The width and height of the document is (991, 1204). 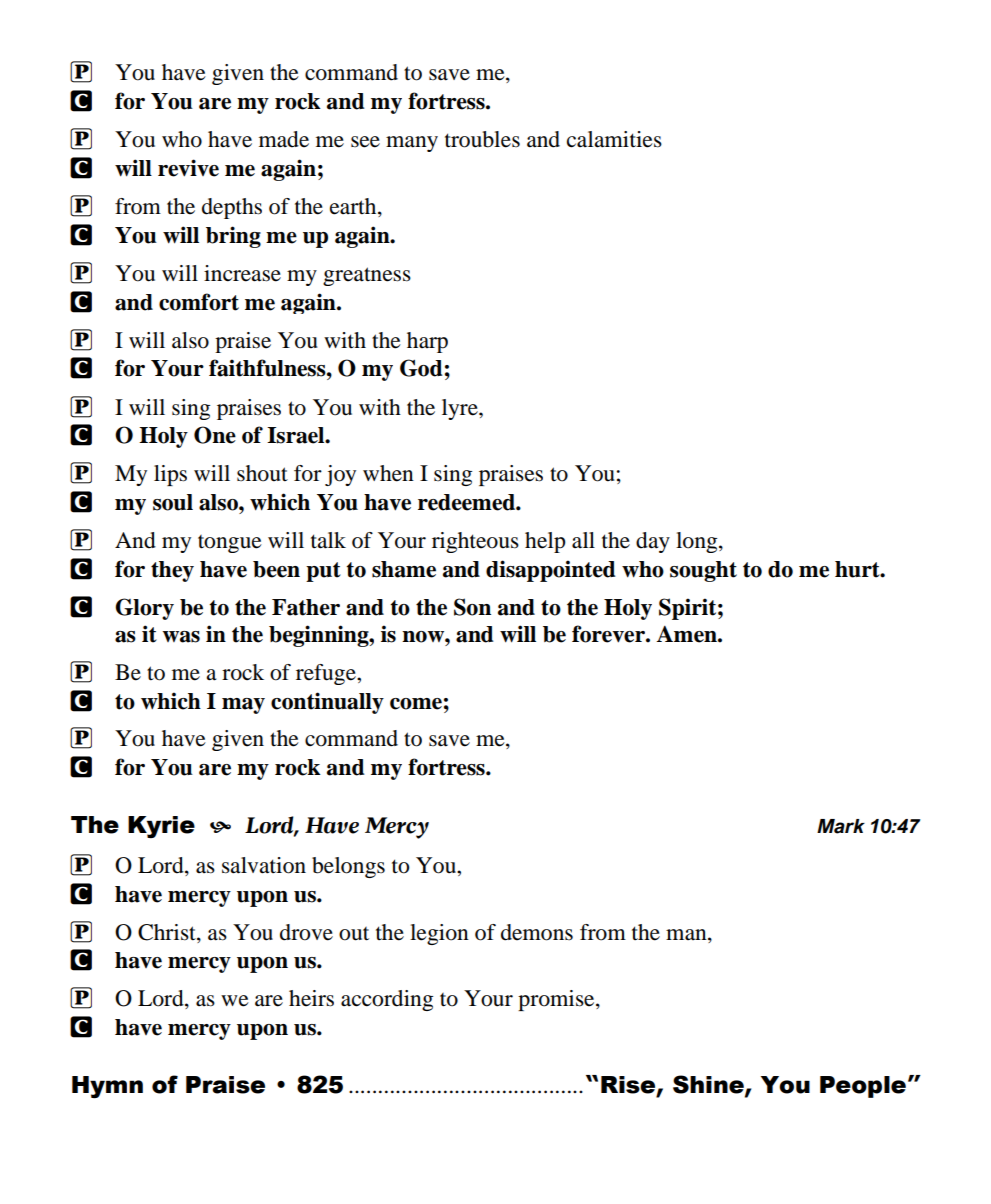 What do you see at coordinates (467, 502) in the document?
I see `redeemed` at bounding box center [467, 502].
